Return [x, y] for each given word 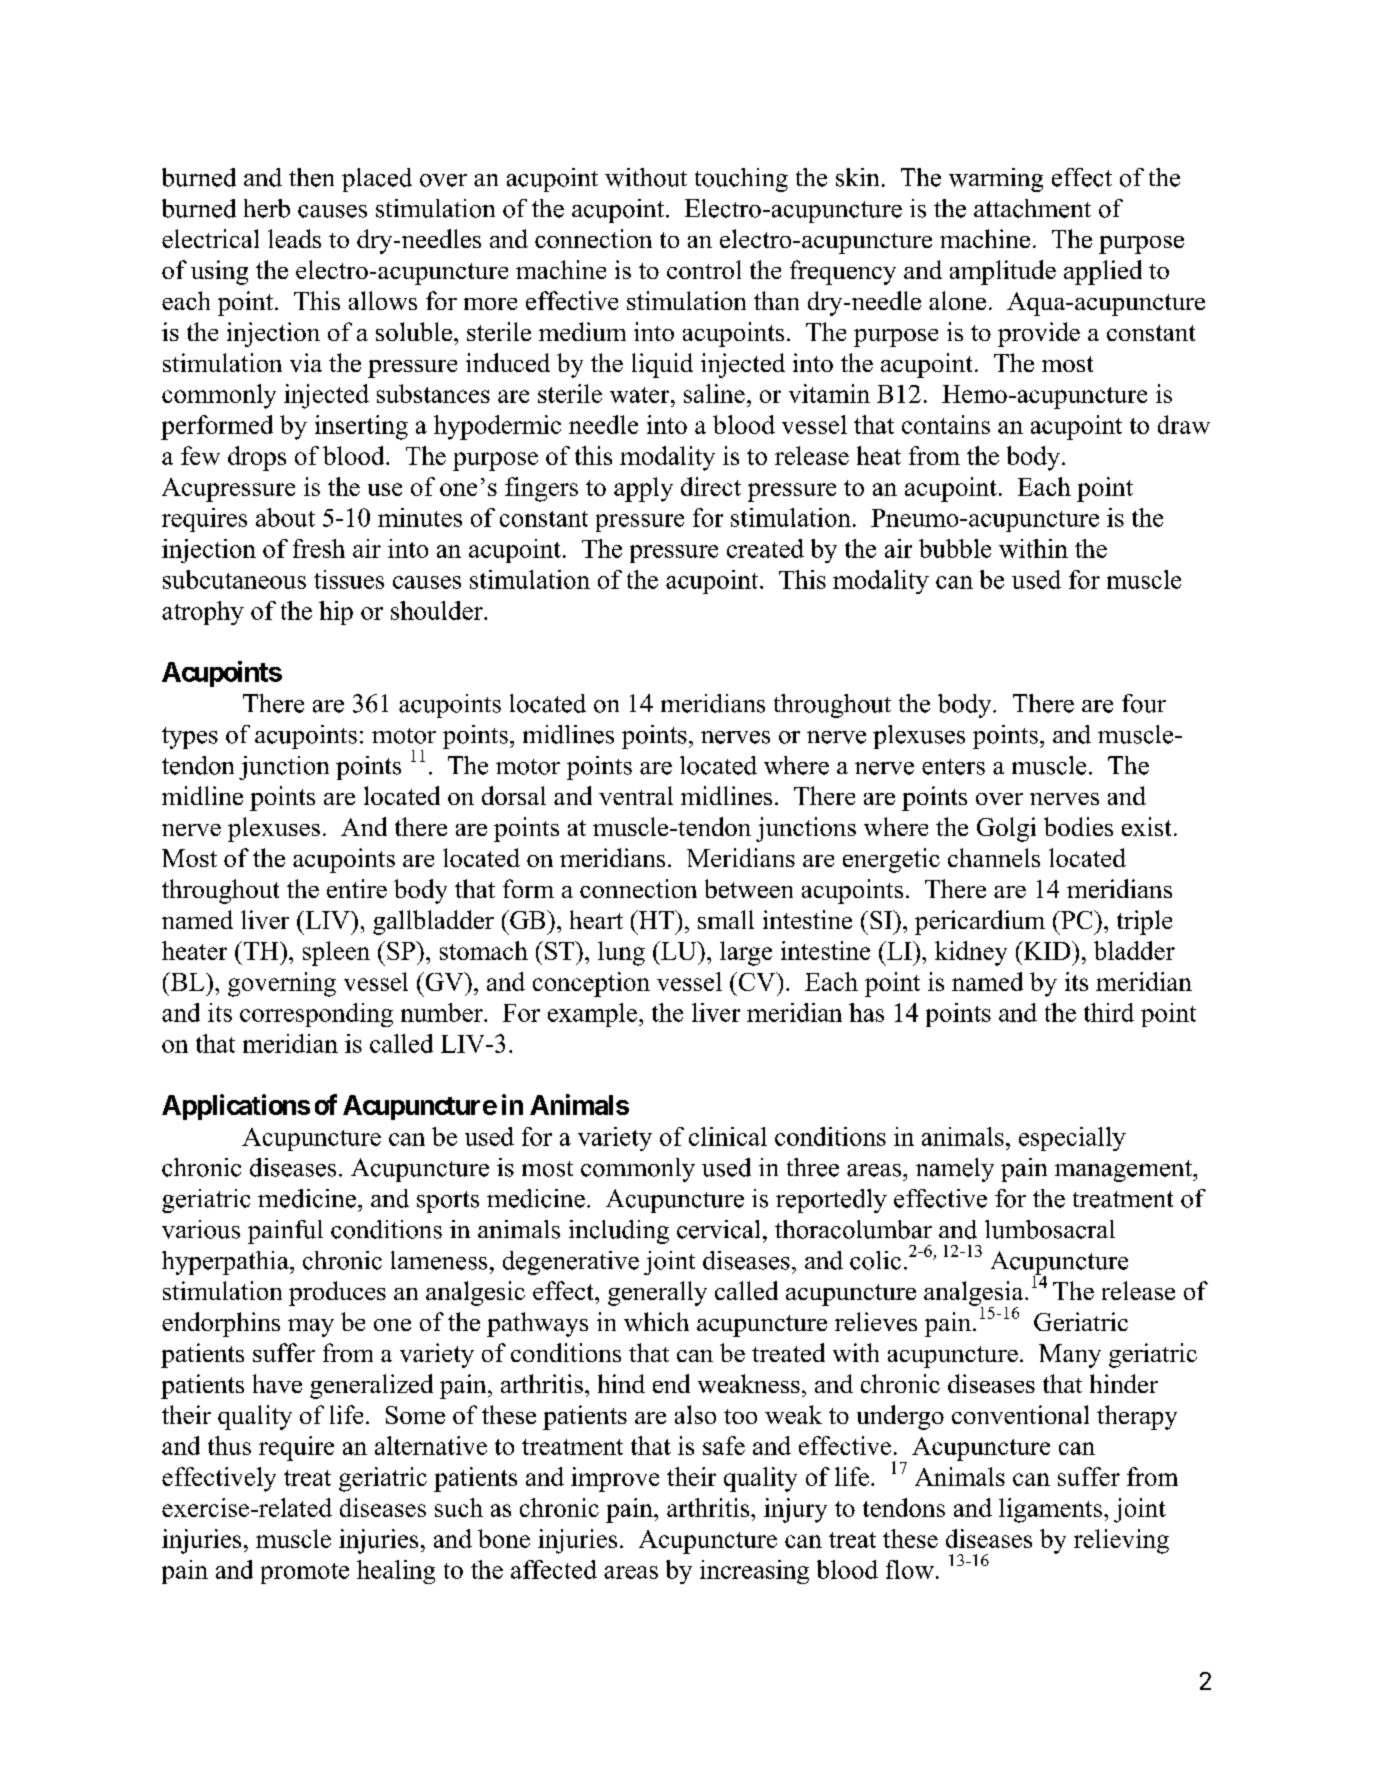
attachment [1032, 208]
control [704, 269]
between [749, 888]
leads [294, 238]
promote [305, 1573]
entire [357, 888]
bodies [1078, 826]
